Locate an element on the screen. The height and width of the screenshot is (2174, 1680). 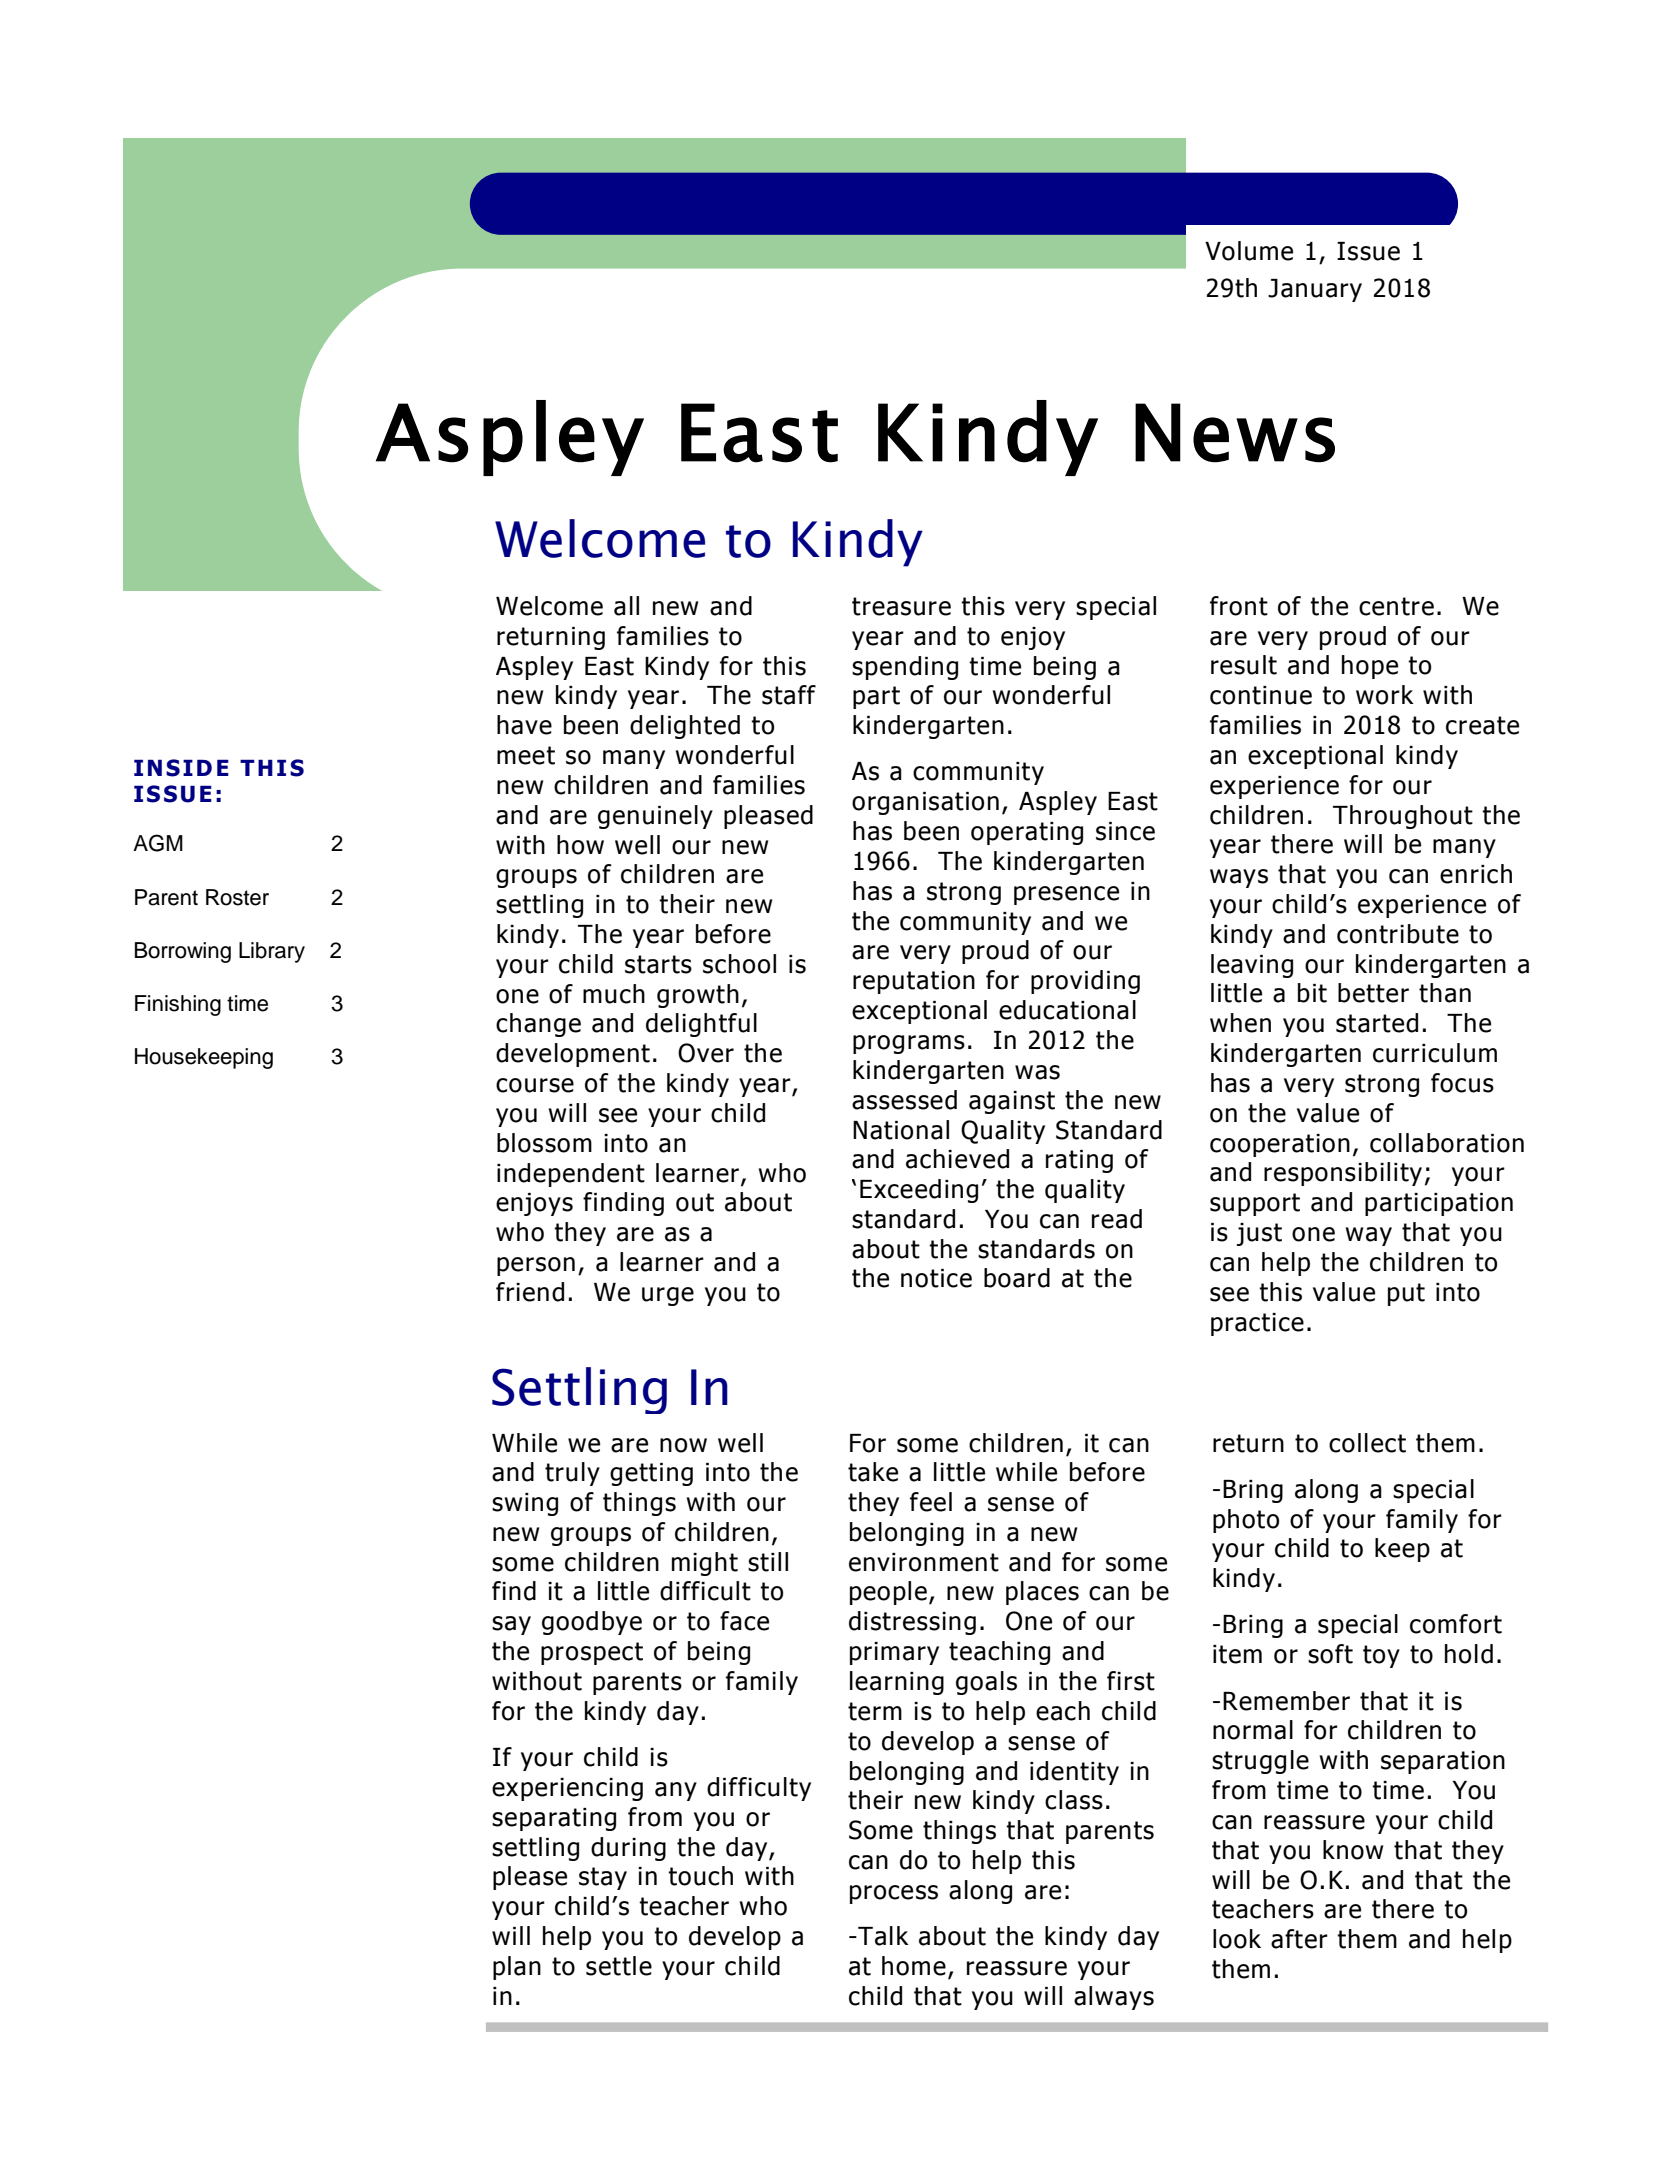
plan is located at coordinates (517, 1968).
